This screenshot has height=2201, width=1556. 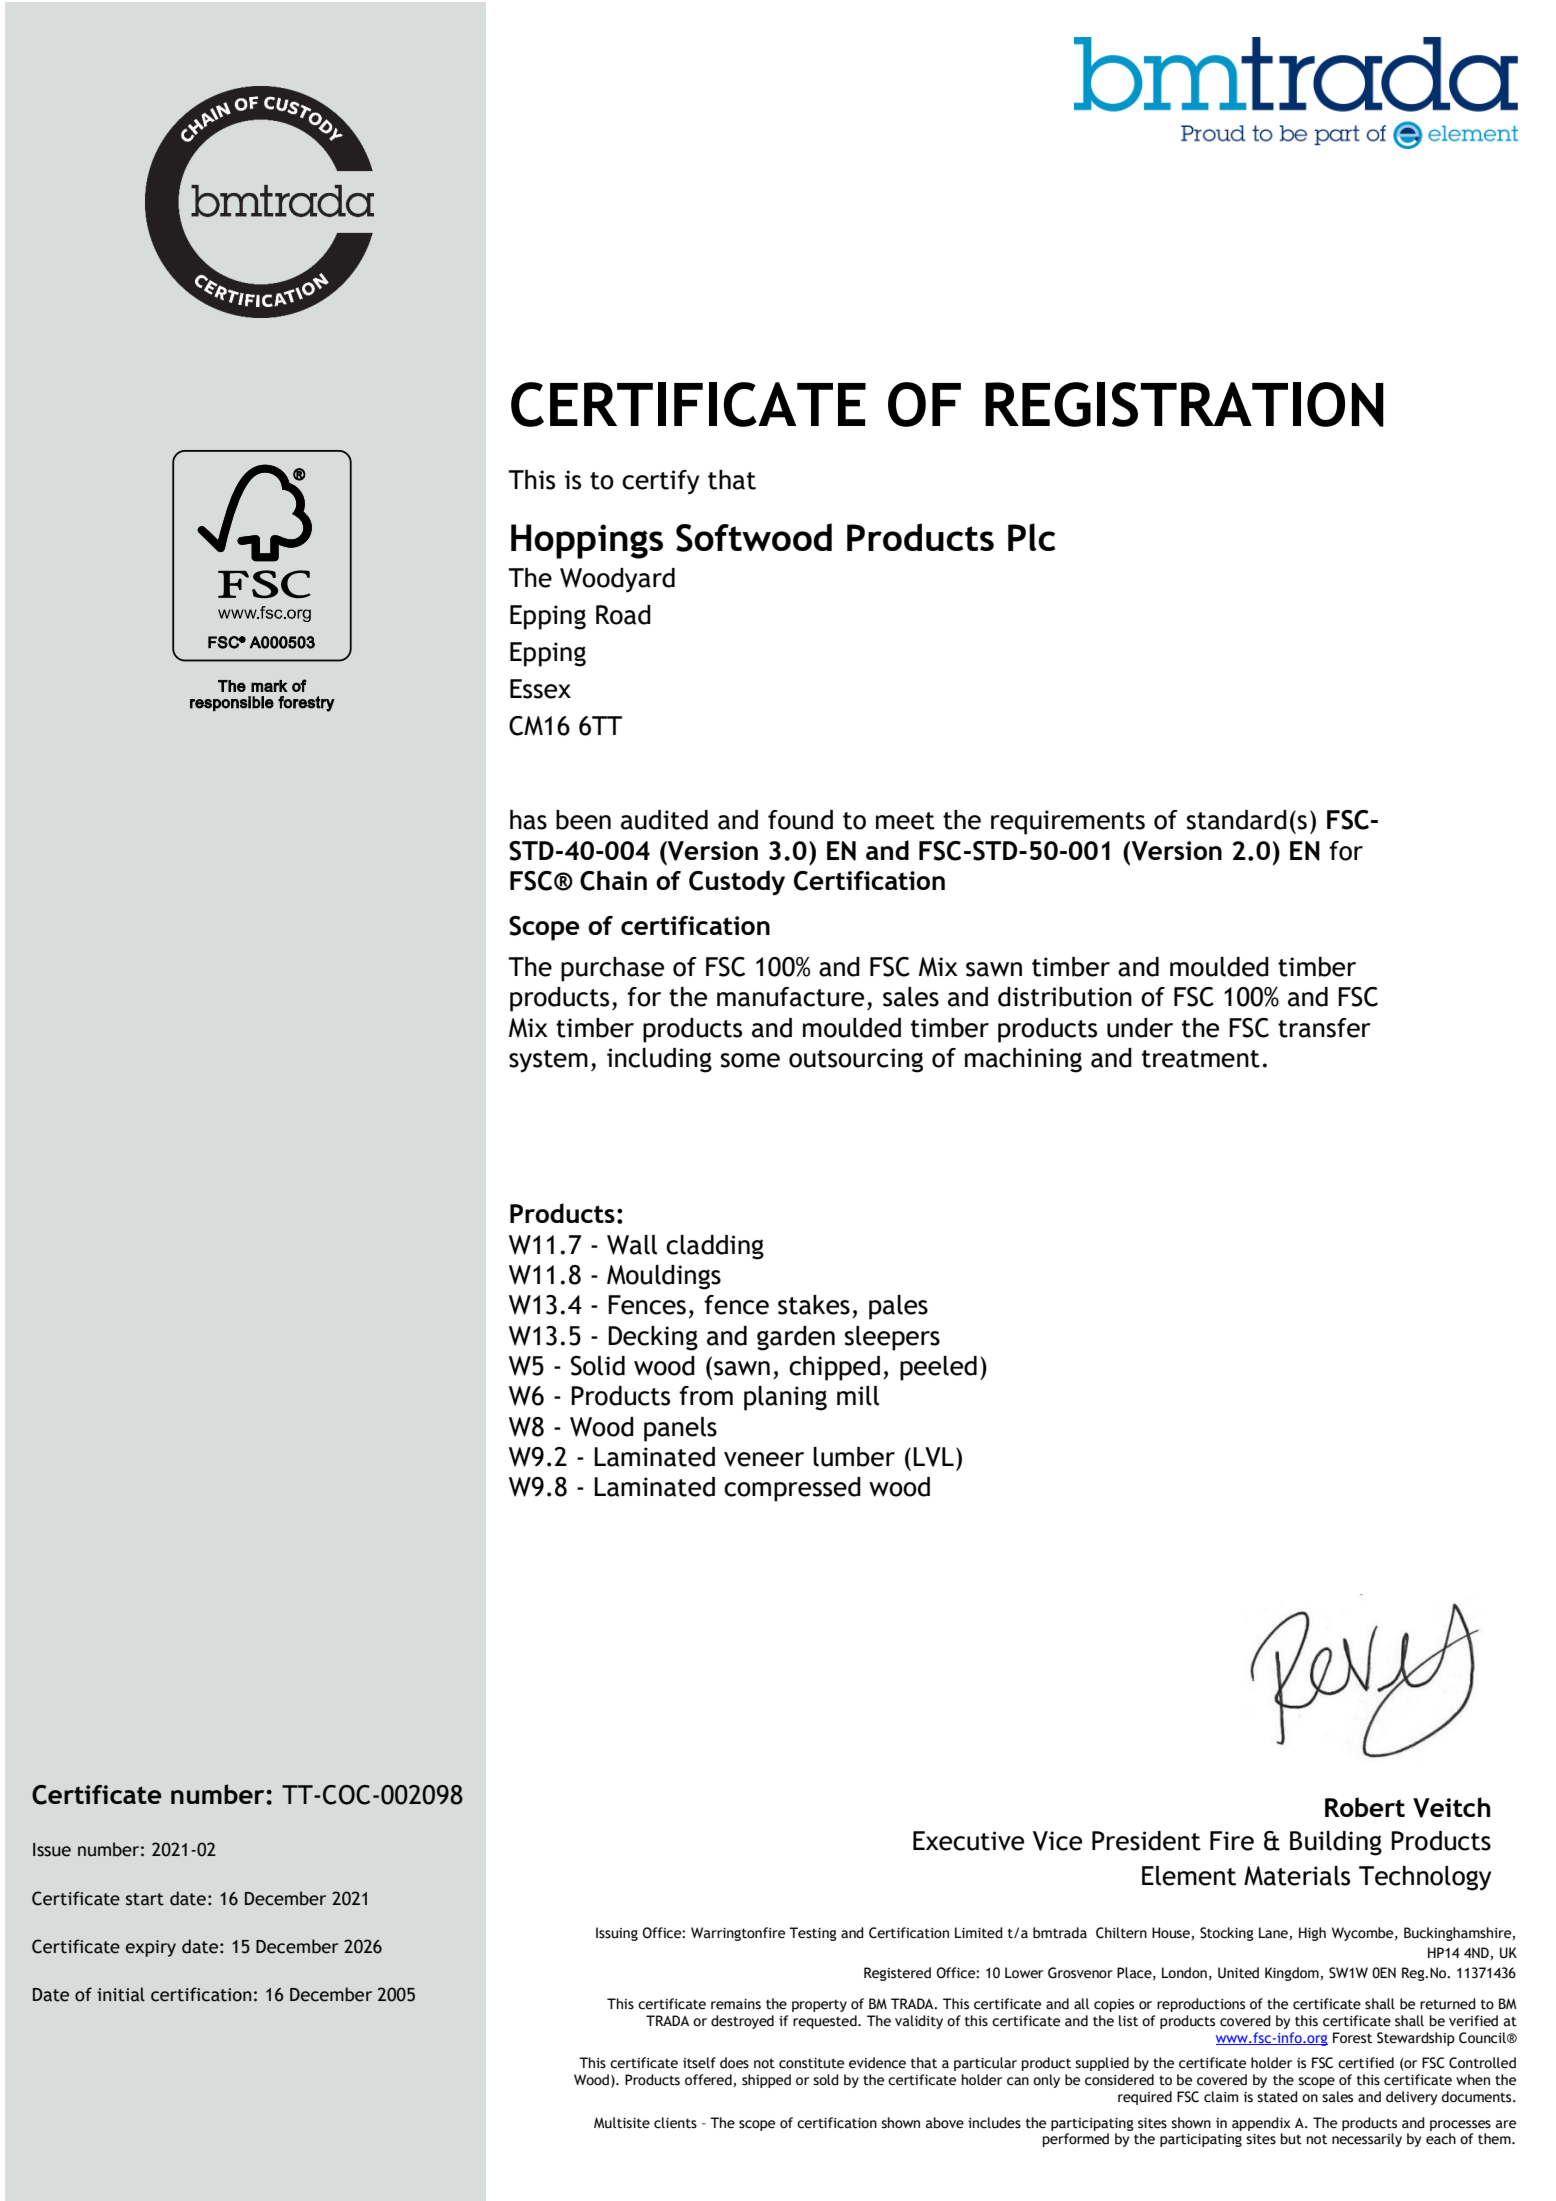 I want to click on transfer, so click(x=1324, y=1028).
